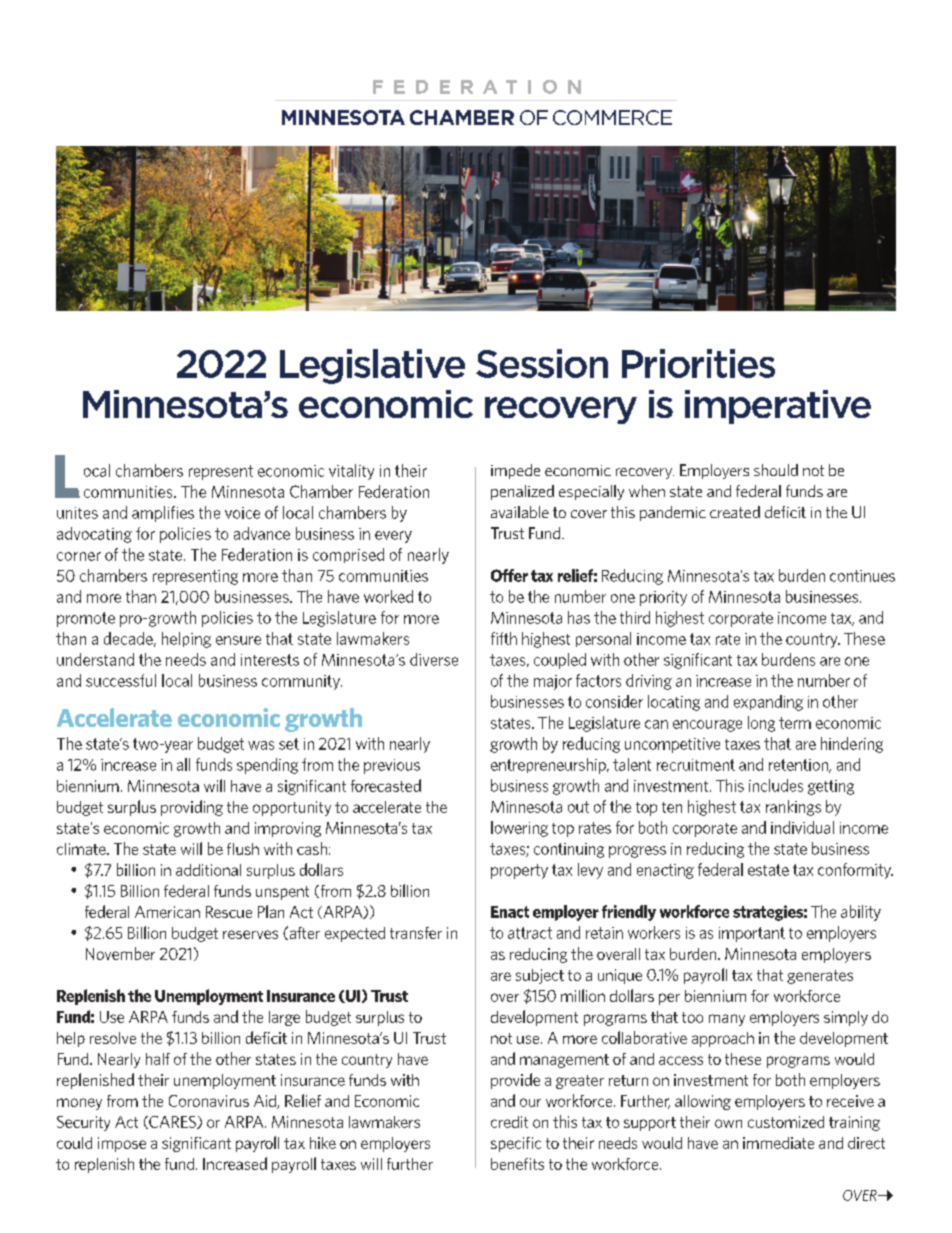  I want to click on credit, so click(509, 1122).
